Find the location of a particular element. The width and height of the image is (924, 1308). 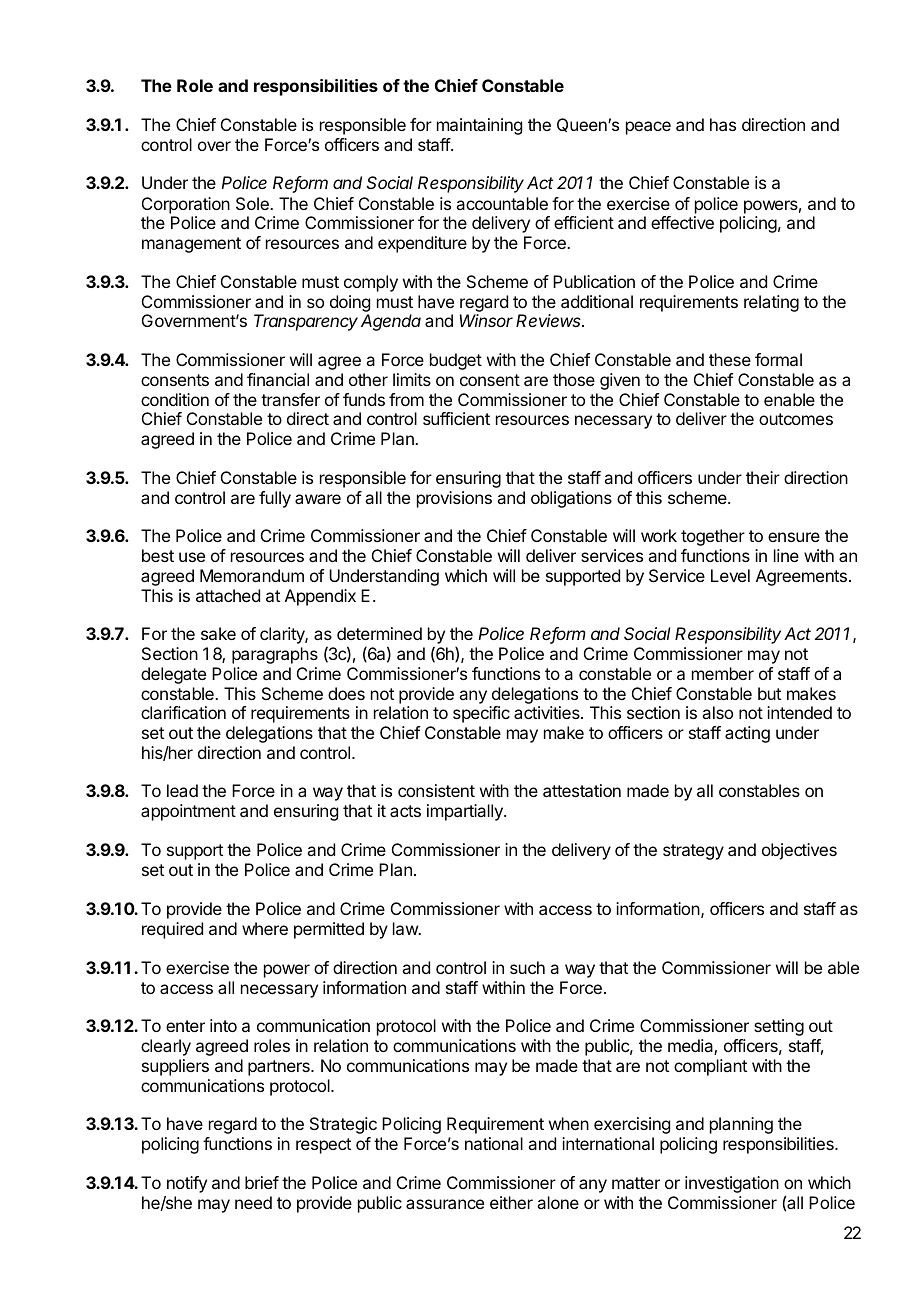

where is located at coordinates (265, 928).
